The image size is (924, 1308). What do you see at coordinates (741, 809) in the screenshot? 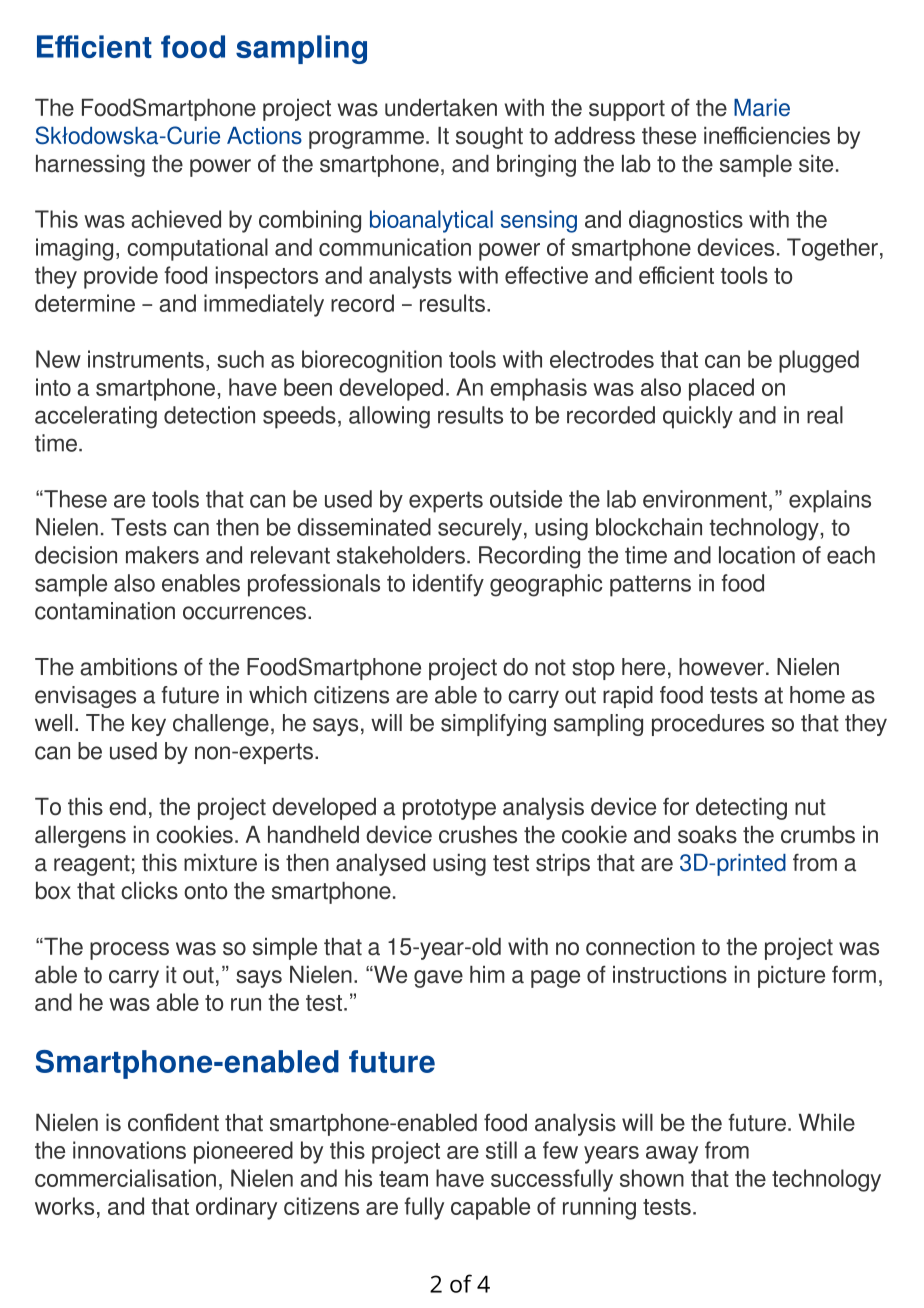
I see `detecting` at bounding box center [741, 809].
